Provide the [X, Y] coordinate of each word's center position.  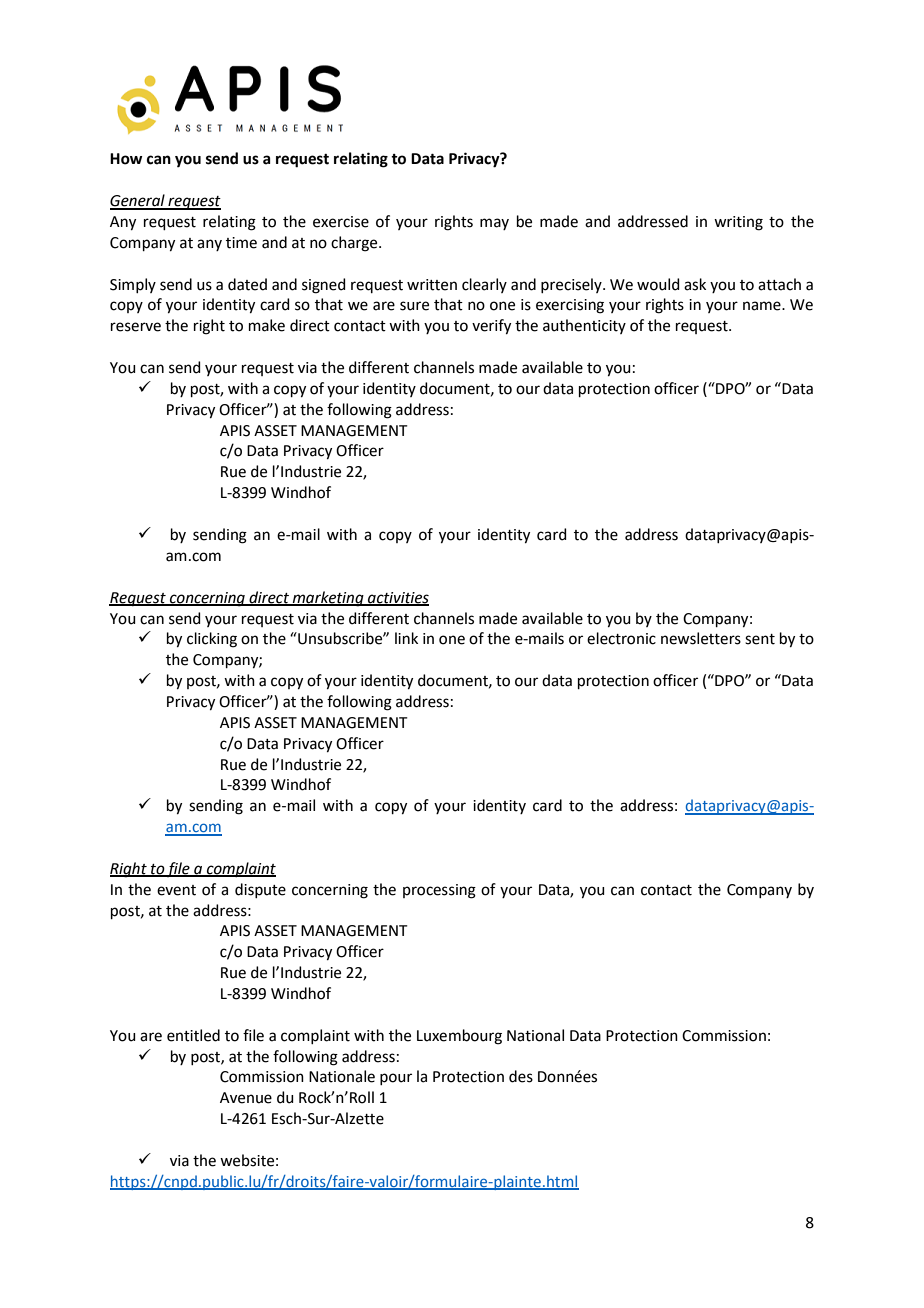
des [521, 1076]
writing [738, 223]
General [138, 201]
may [494, 224]
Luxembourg [459, 1037]
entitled [193, 1035]
